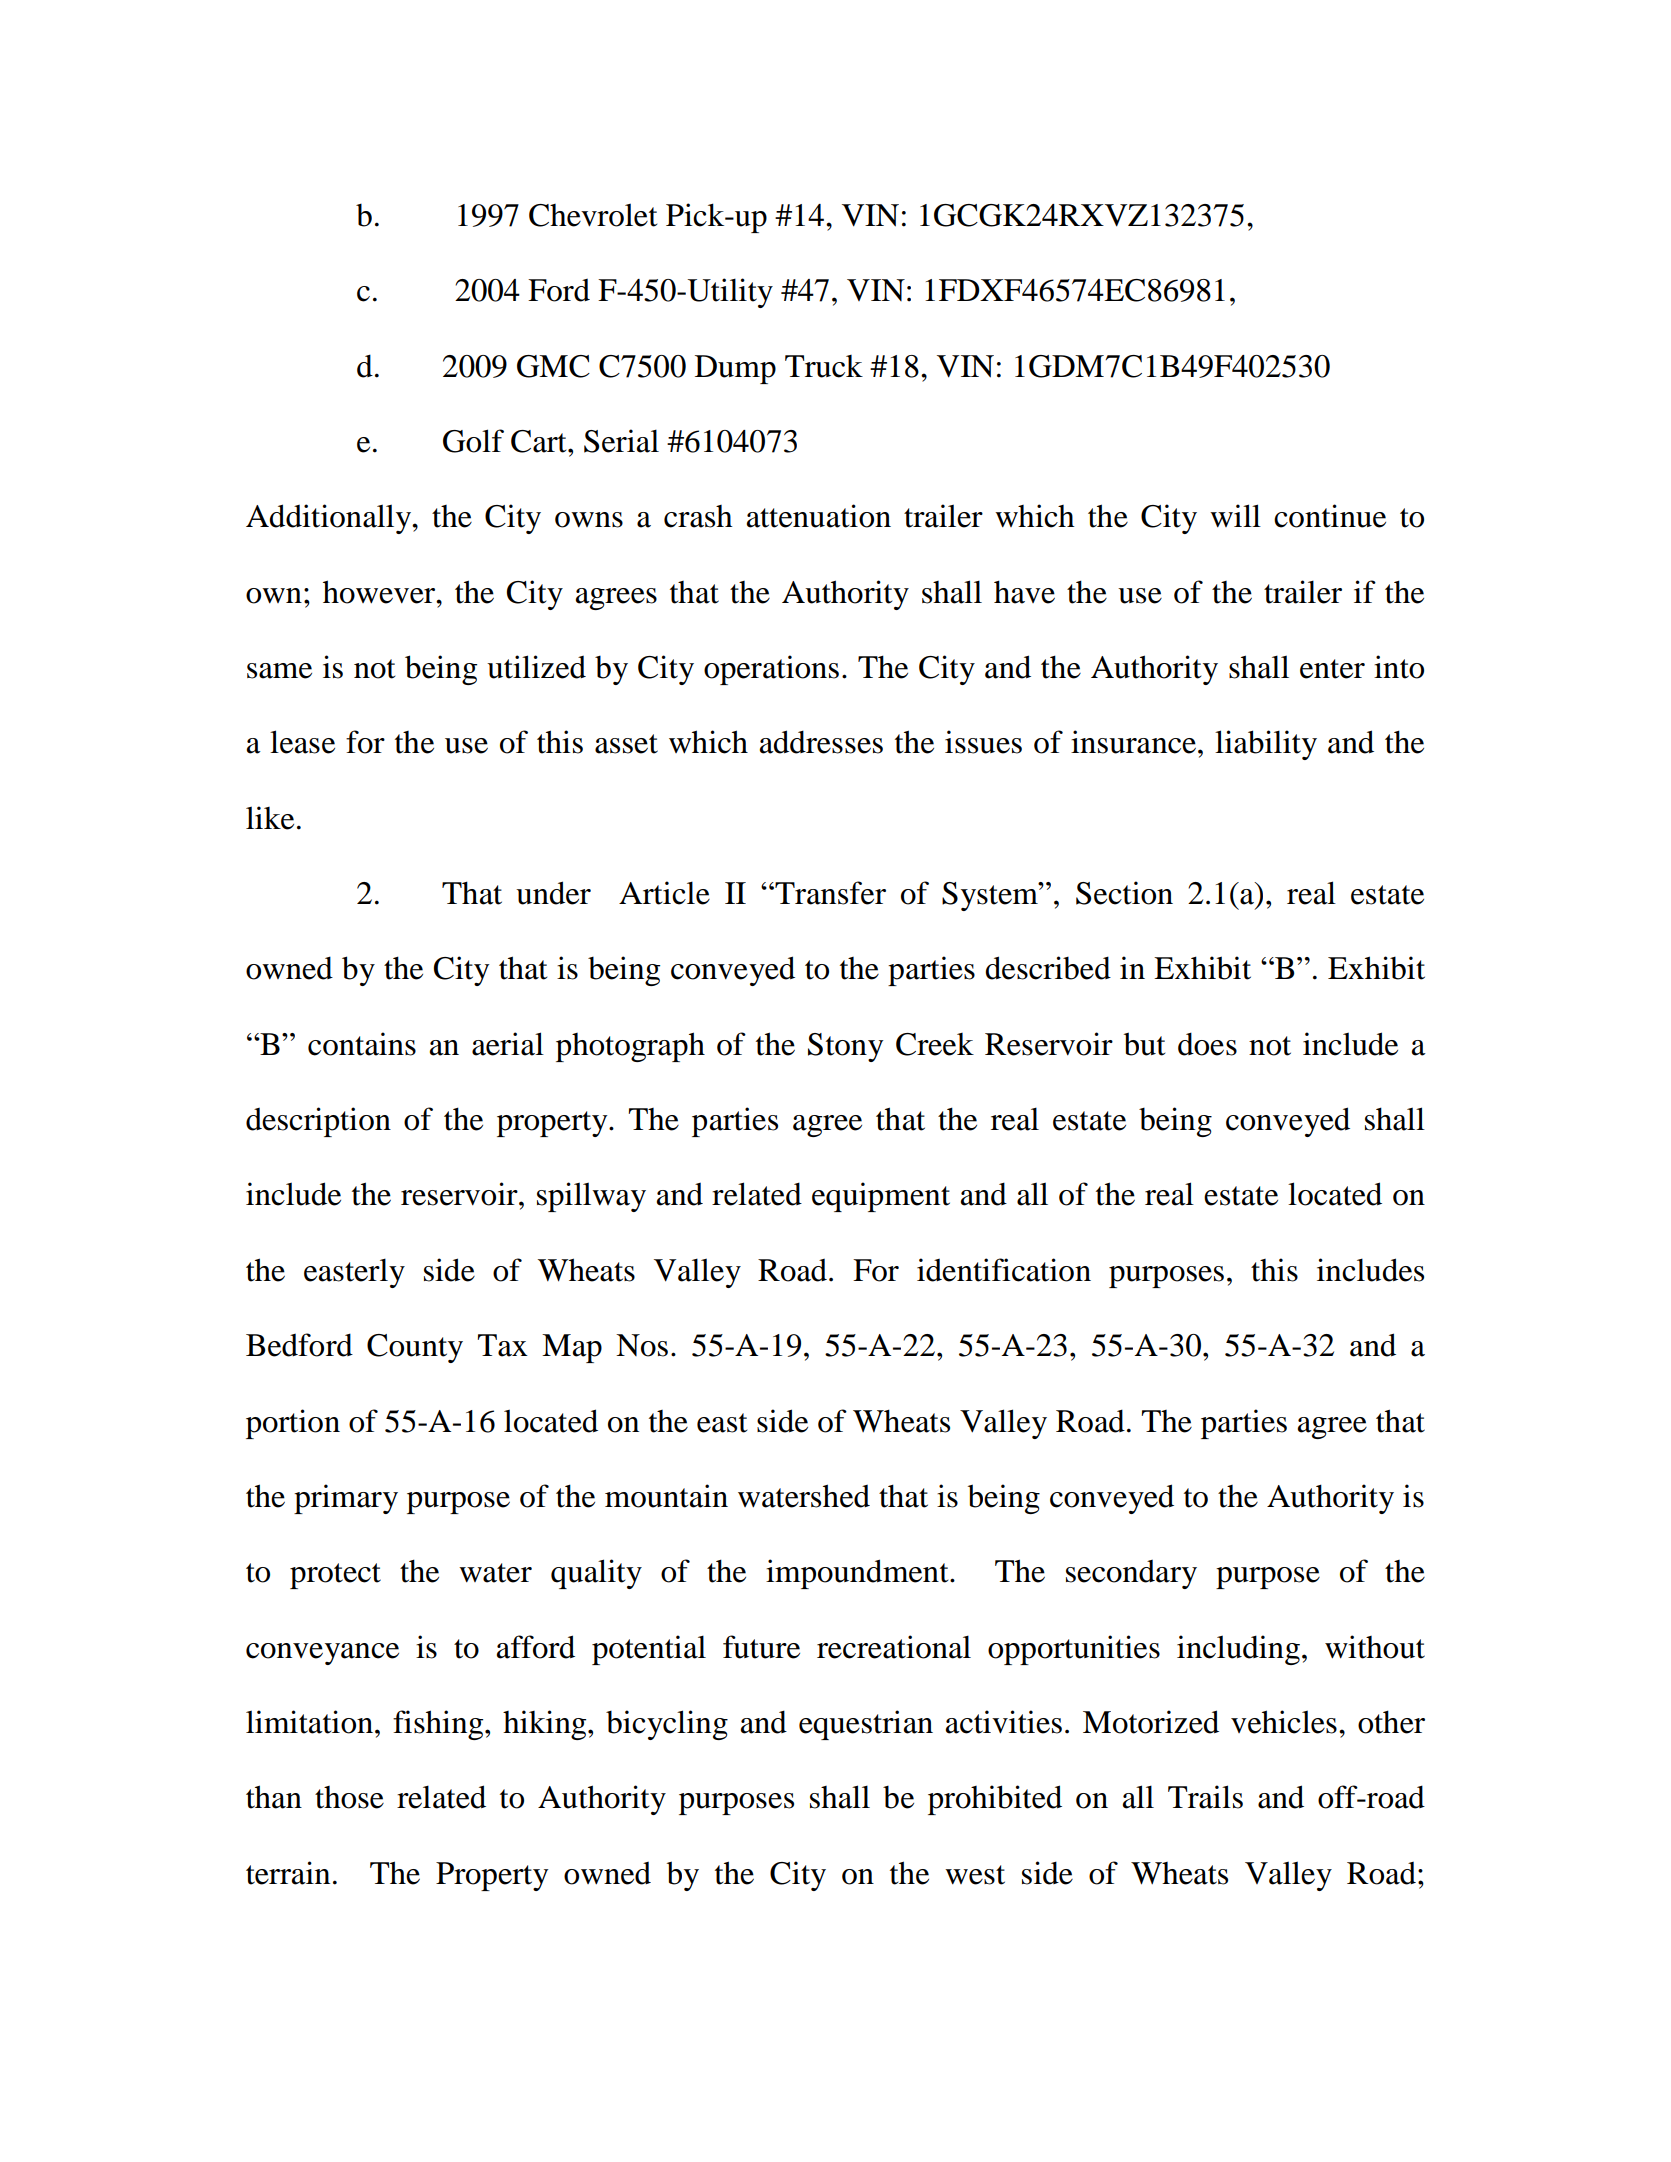 The height and width of the screenshot is (2162, 1671). What do you see at coordinates (553, 893) in the screenshot?
I see `under` at bounding box center [553, 893].
